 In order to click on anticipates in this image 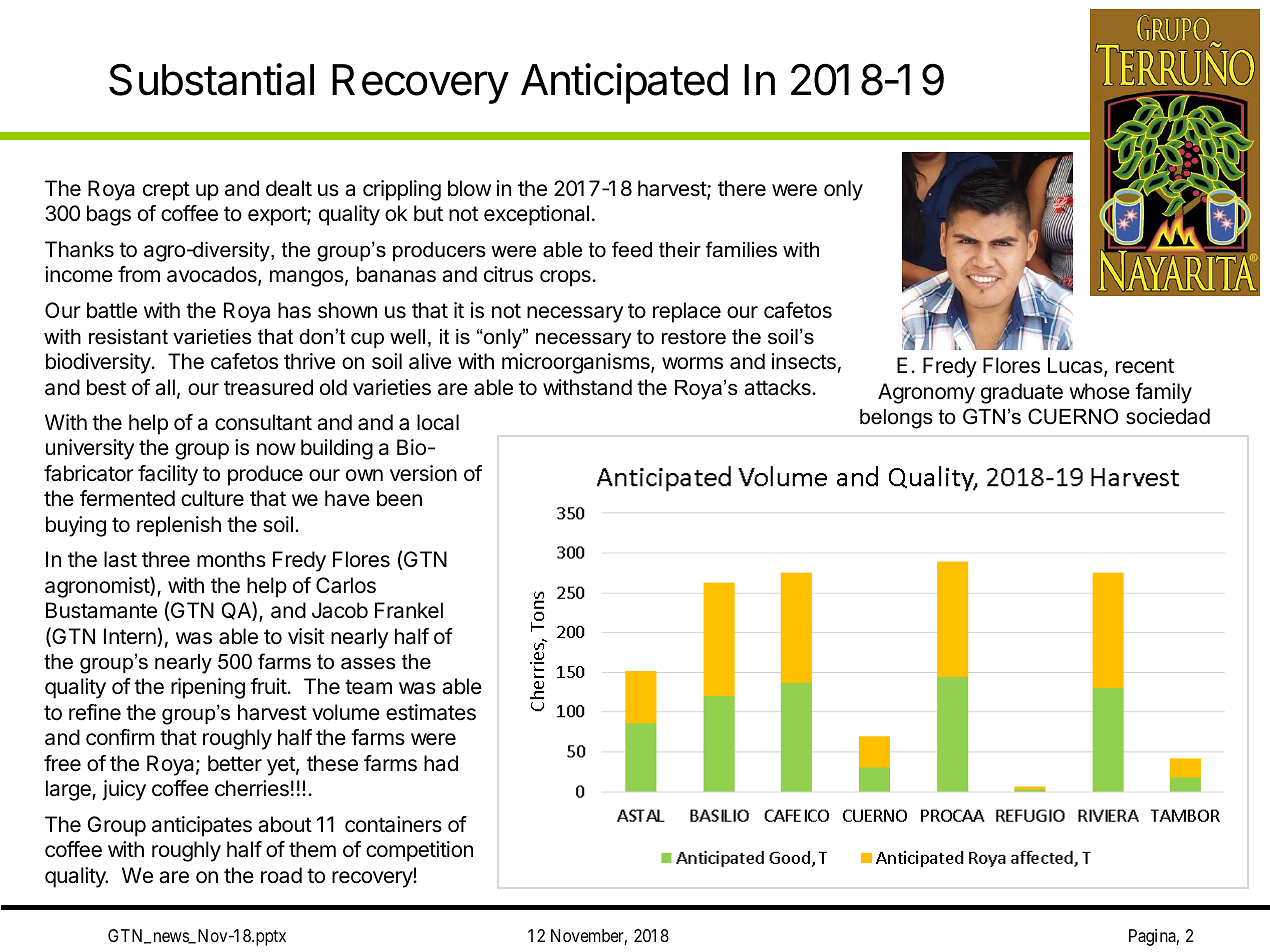, I will do `click(202, 826)`.
